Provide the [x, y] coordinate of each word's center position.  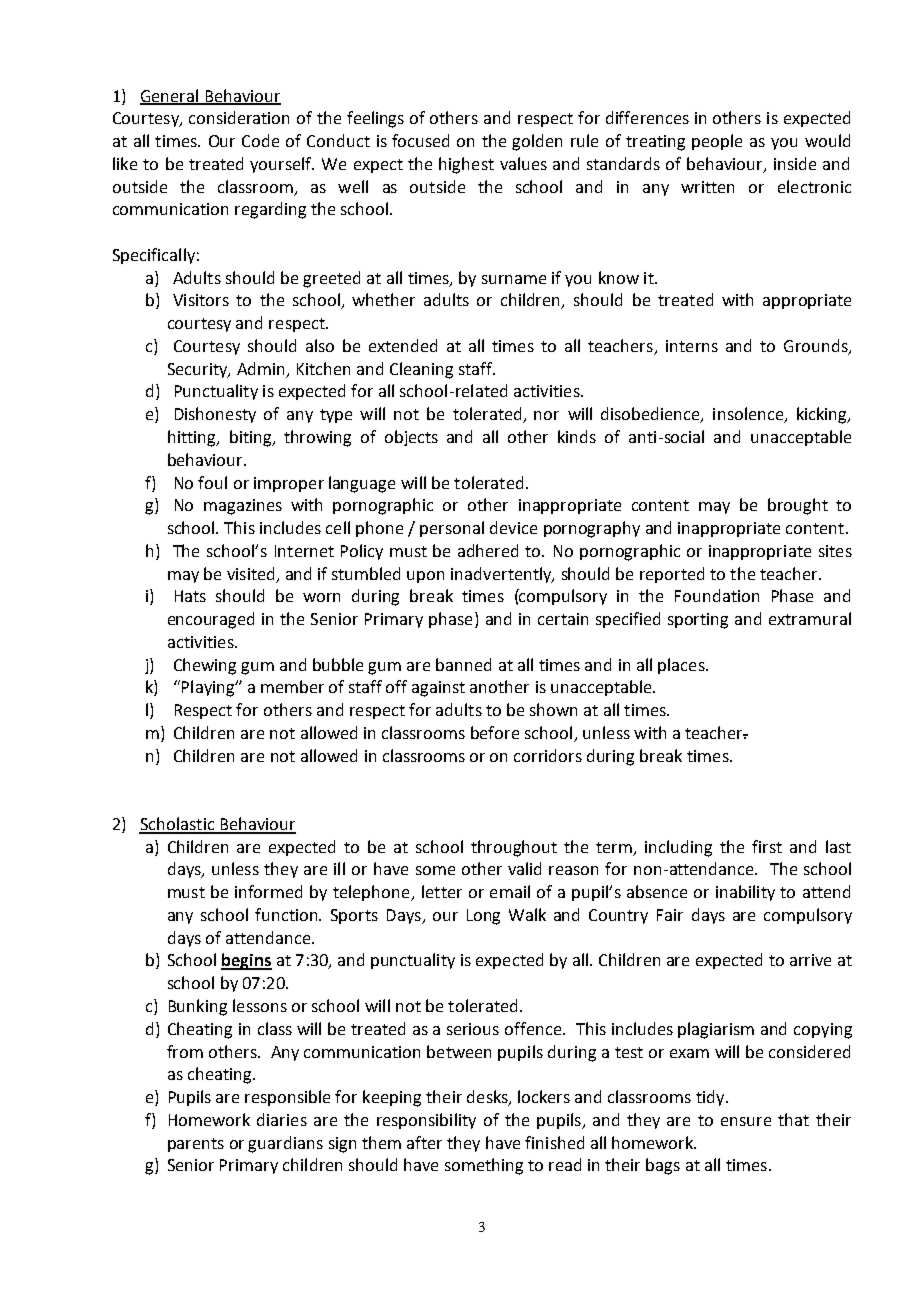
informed [268, 891]
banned [463, 664]
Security [199, 370]
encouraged [211, 620]
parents [196, 1145]
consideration [239, 117]
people [717, 142]
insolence [749, 415]
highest [466, 165]
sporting [698, 621]
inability [745, 893]
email [510, 891]
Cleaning [421, 370]
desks [488, 1098]
